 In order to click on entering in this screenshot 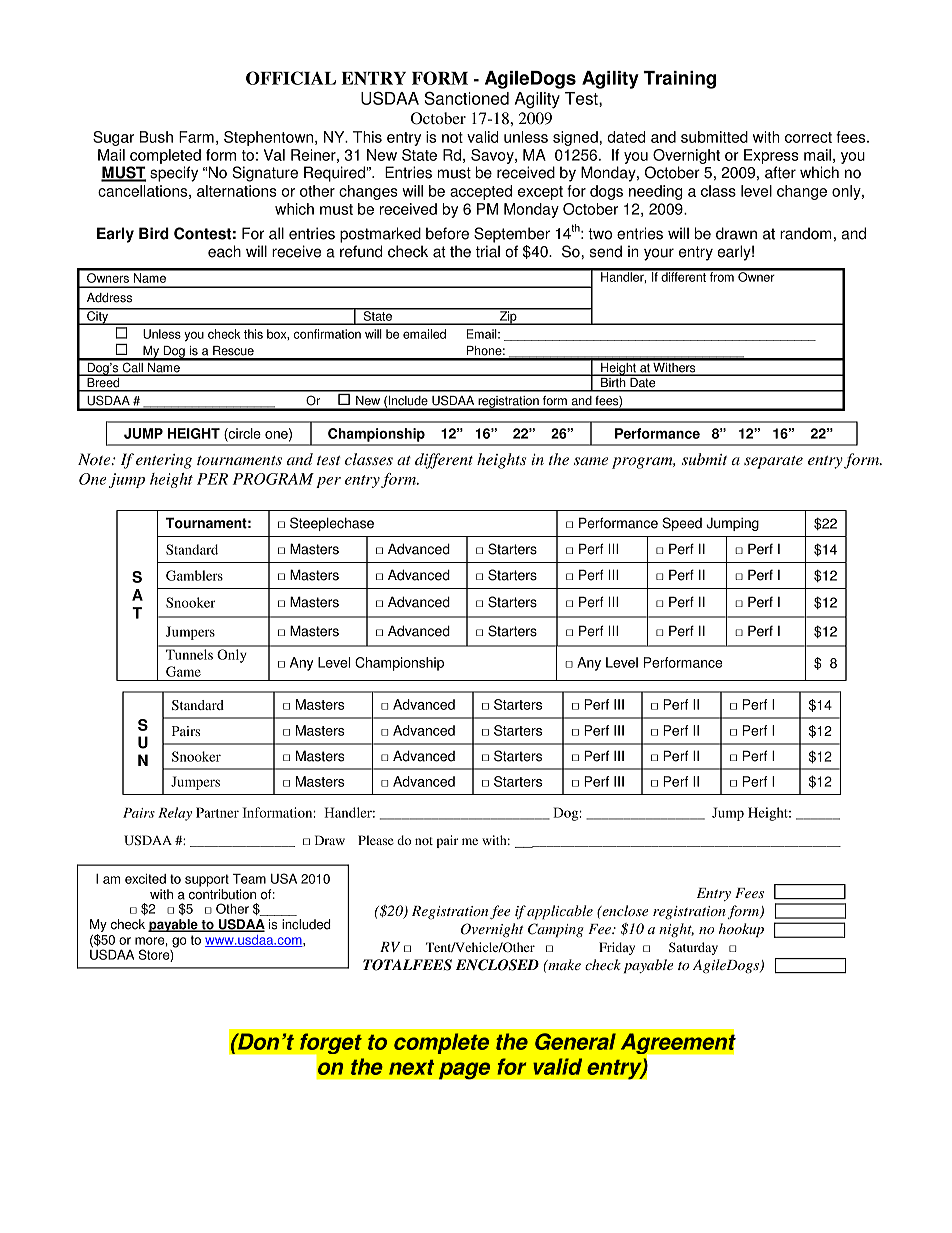, I will do `click(164, 461)`.
